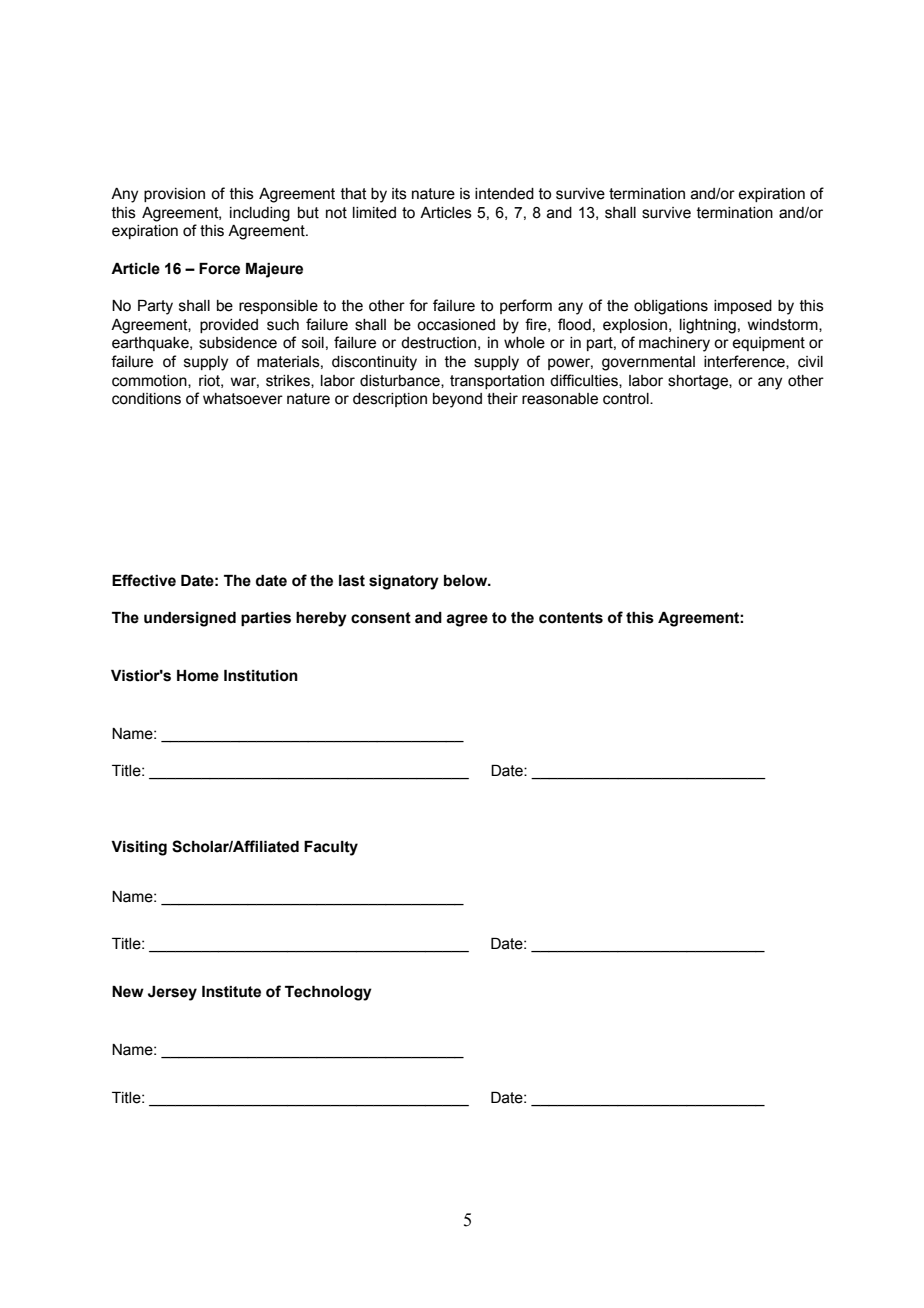 This document has height=1308, width=924. I want to click on Institute, so click(231, 992).
